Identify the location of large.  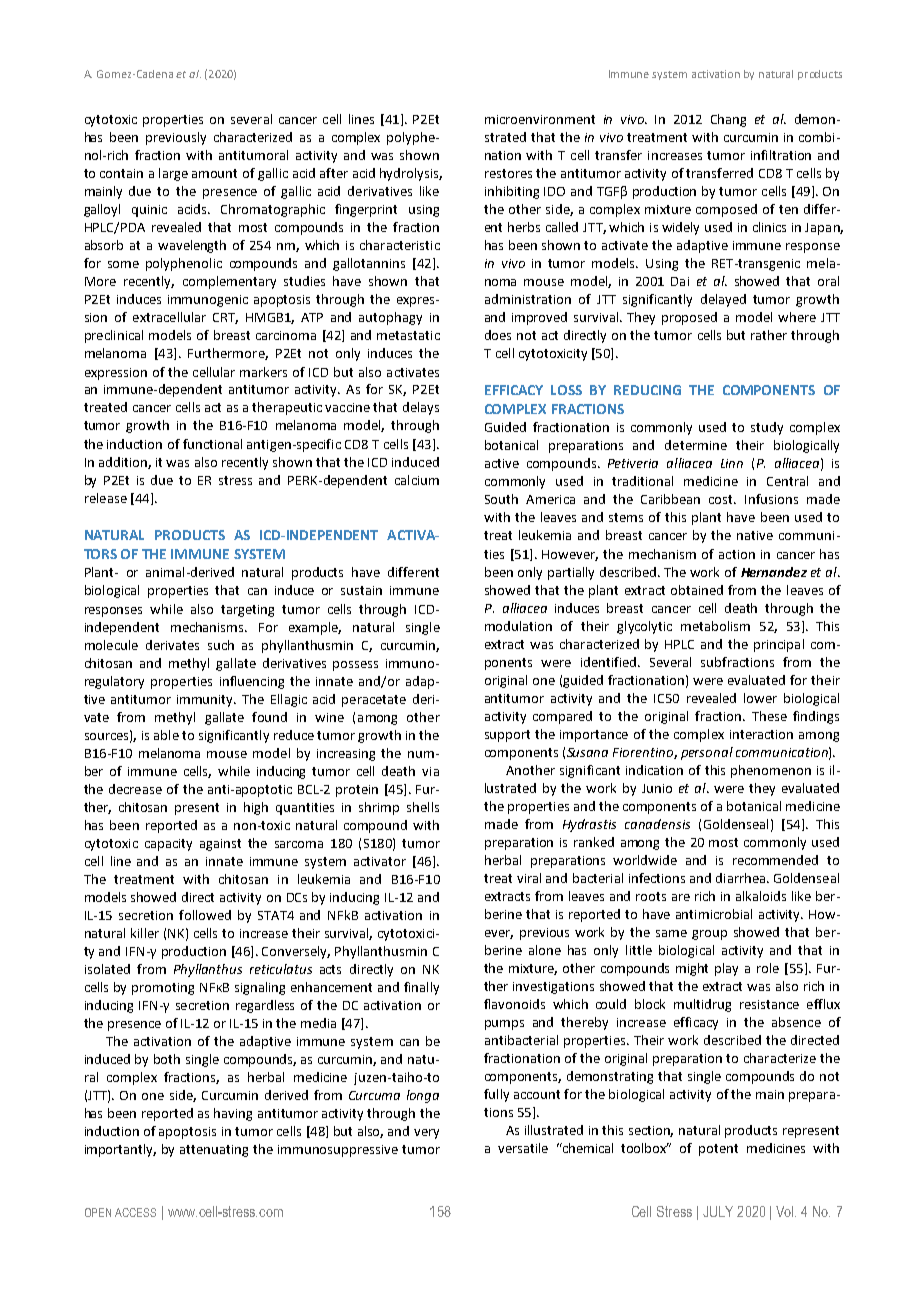
(173, 174).
